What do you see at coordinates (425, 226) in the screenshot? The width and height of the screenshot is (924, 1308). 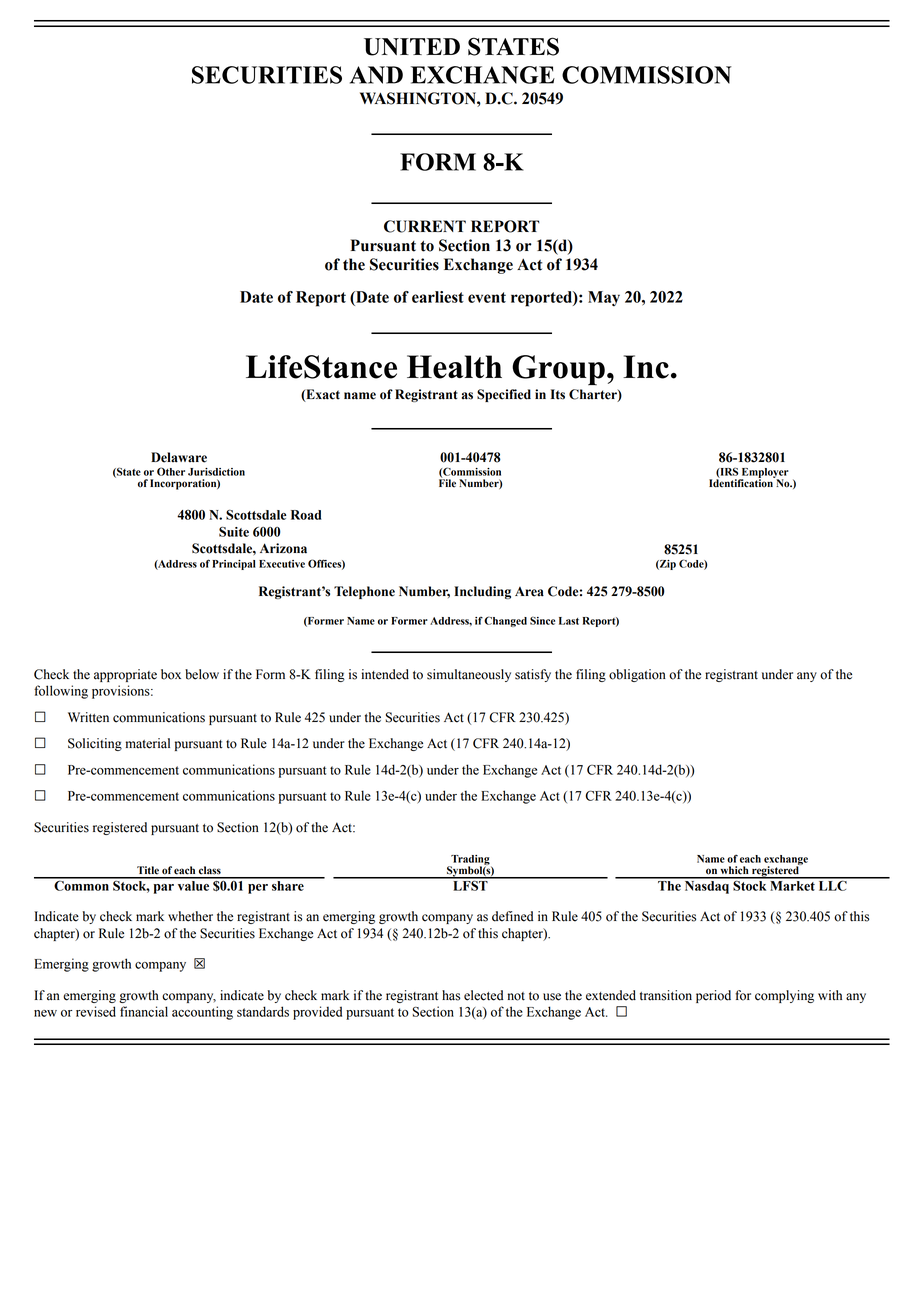 I see `CURRENT` at bounding box center [425, 226].
